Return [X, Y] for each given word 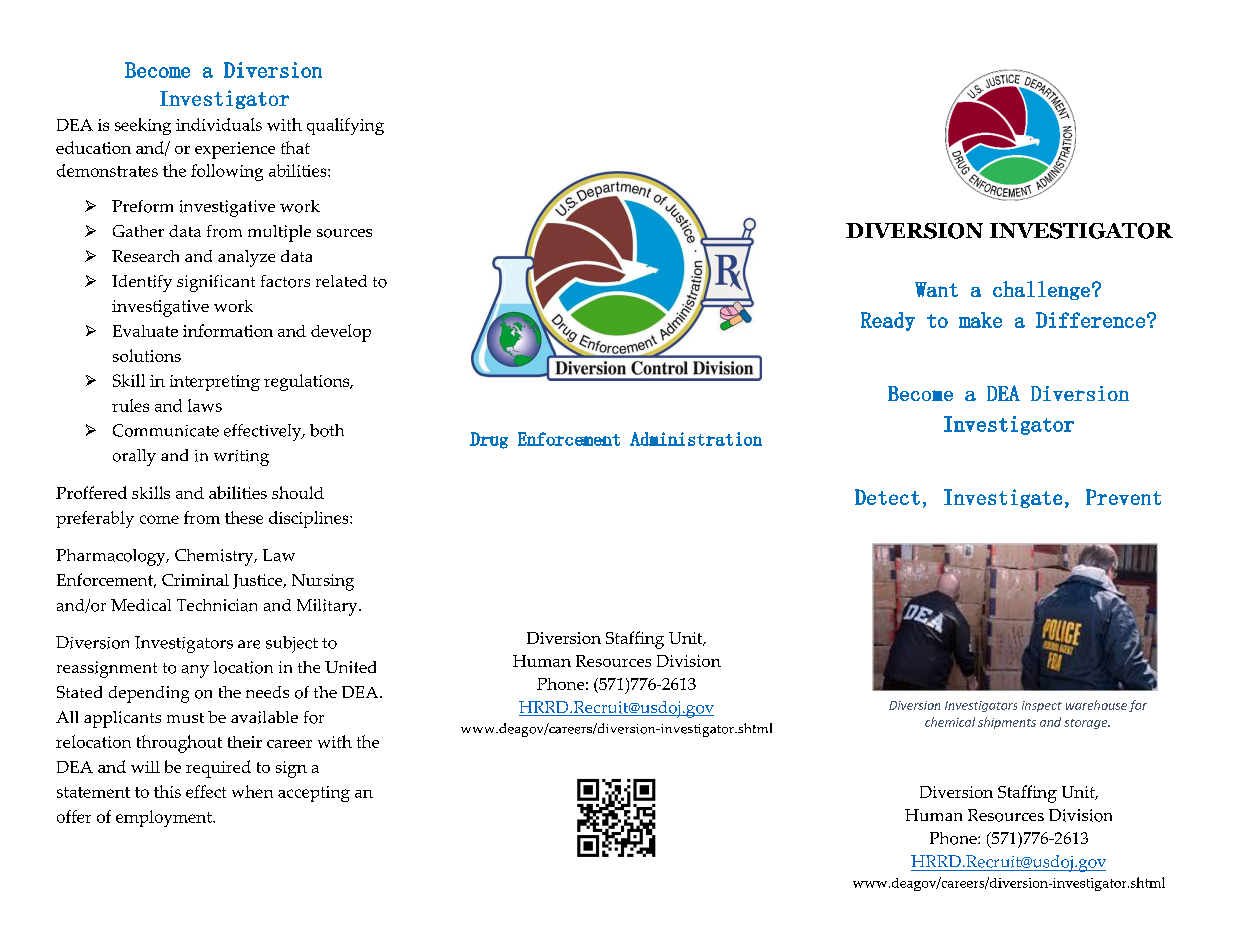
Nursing [323, 582]
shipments [1007, 723]
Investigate [1003, 498]
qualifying [345, 126]
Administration [696, 439]
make [980, 320]
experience [235, 150]
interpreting [215, 383]
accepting [314, 794]
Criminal [195, 580]
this [167, 791]
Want [936, 289]
